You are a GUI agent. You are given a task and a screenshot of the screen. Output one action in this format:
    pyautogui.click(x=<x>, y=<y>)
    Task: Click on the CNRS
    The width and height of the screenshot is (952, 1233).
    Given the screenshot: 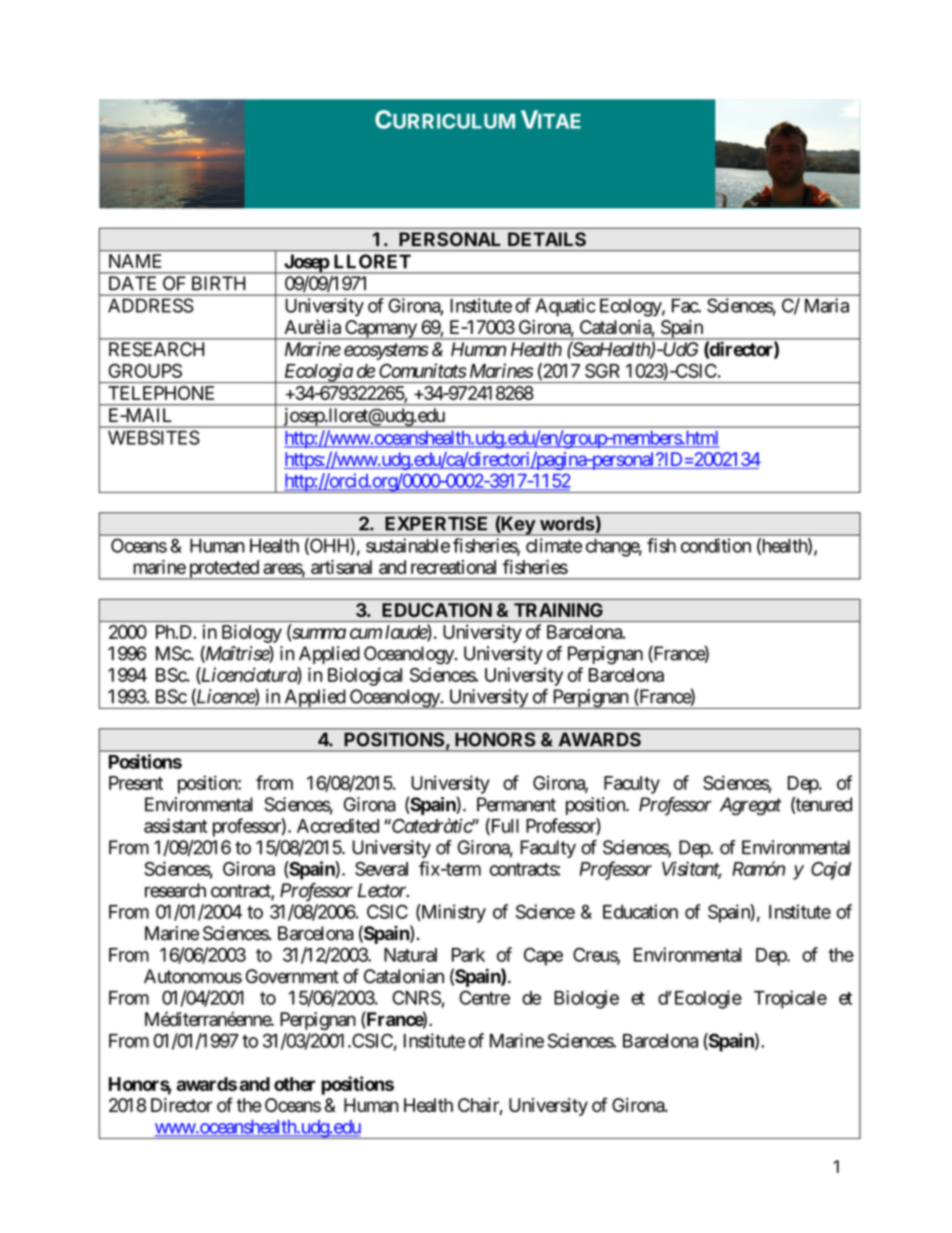 What is the action you would take?
    pyautogui.click(x=416, y=997)
